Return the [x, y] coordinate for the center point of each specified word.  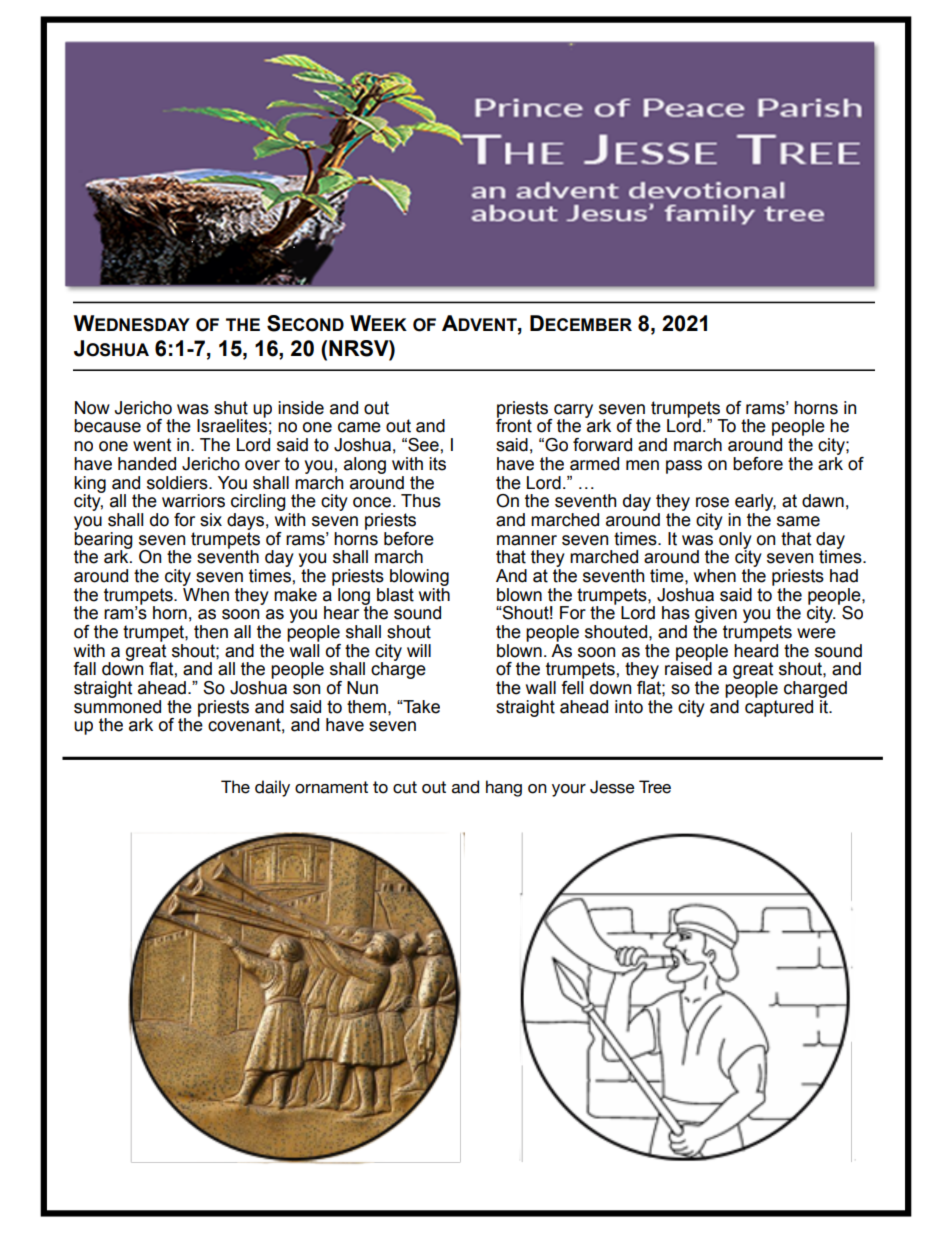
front [514, 425]
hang [504, 788]
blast [395, 595]
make [295, 595]
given [716, 616]
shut [231, 408]
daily [272, 788]
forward [602, 445]
